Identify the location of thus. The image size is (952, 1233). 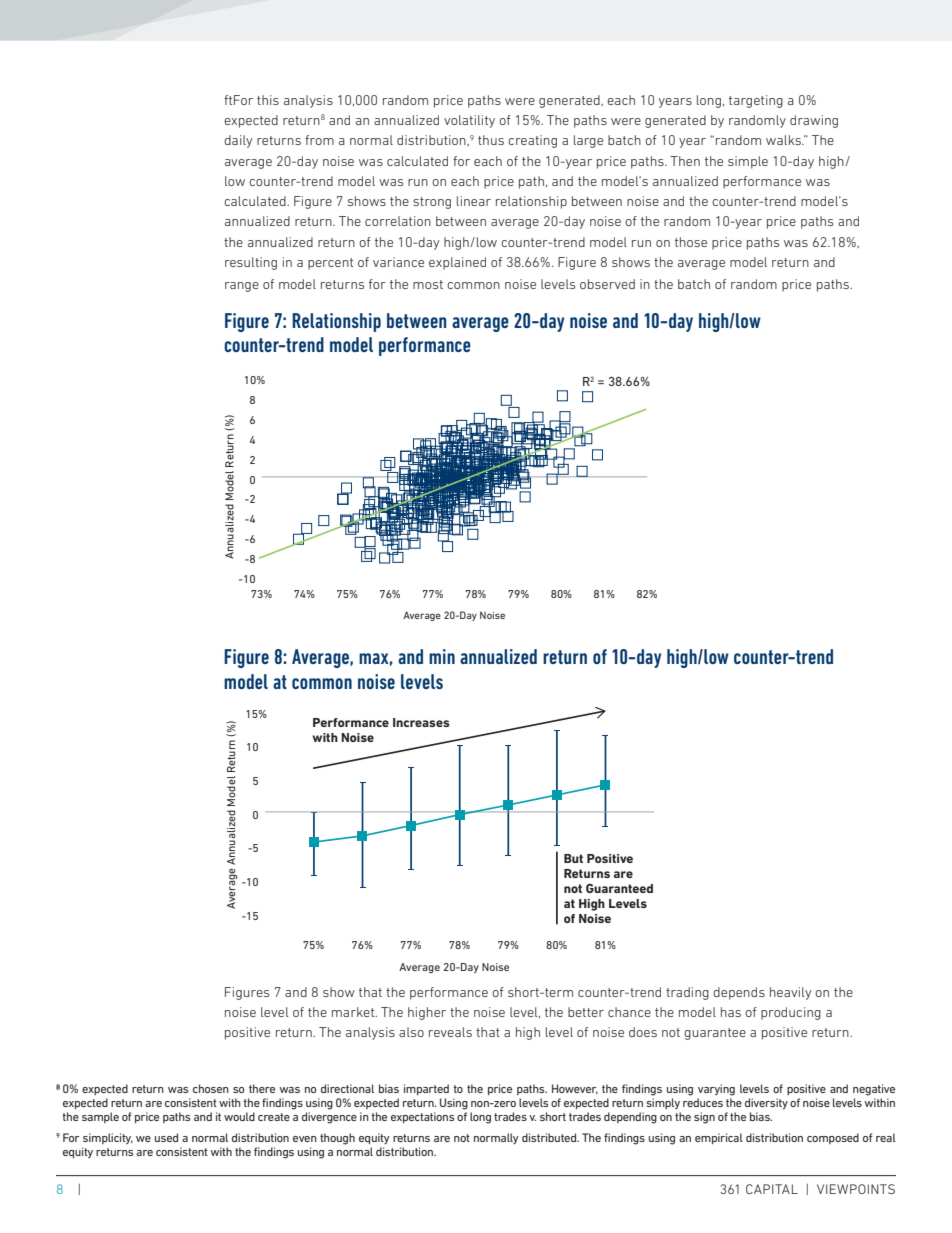
(491, 140).
